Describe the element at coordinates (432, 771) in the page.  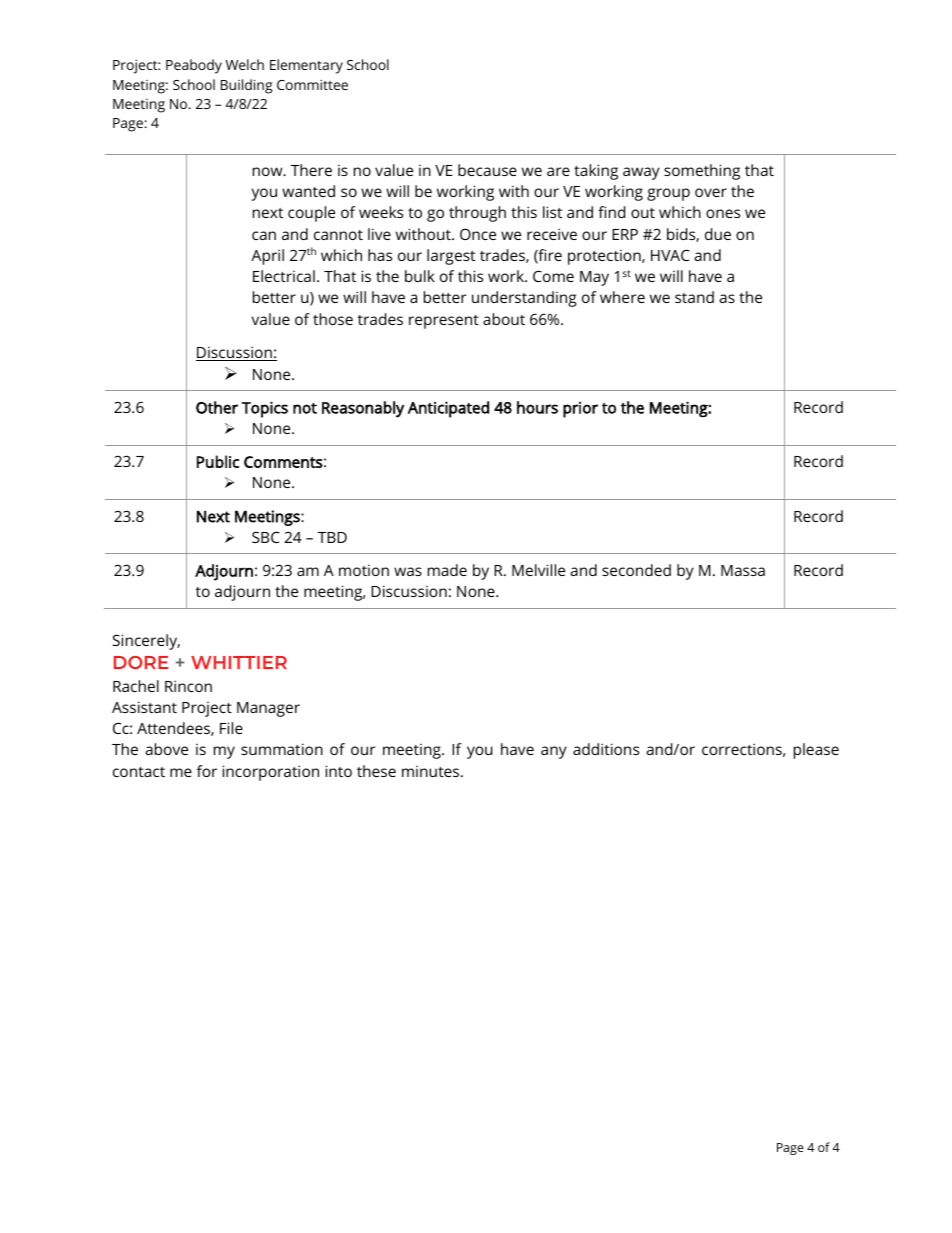
I see `minutes` at that location.
